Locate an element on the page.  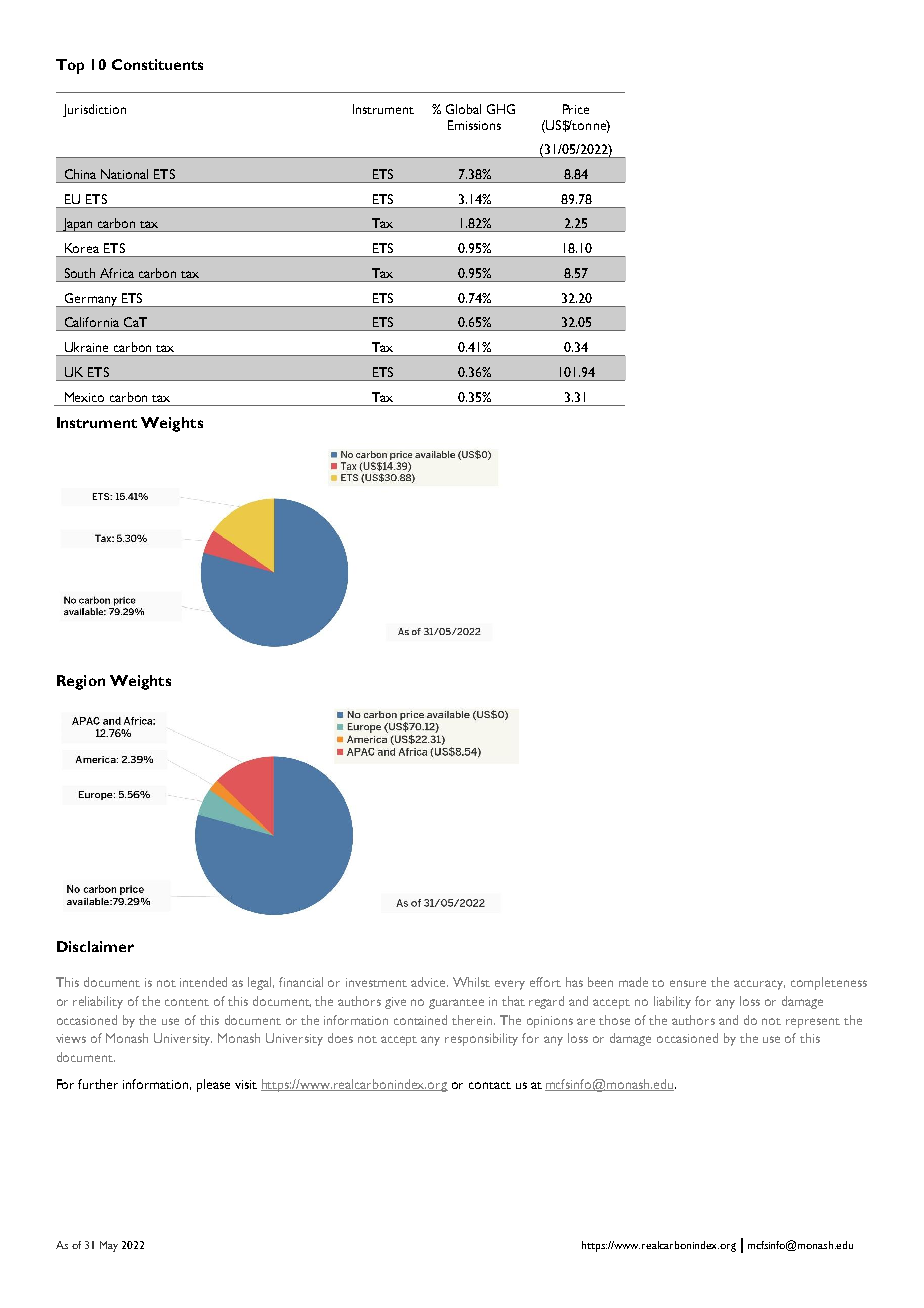
May is located at coordinates (109, 1246).
